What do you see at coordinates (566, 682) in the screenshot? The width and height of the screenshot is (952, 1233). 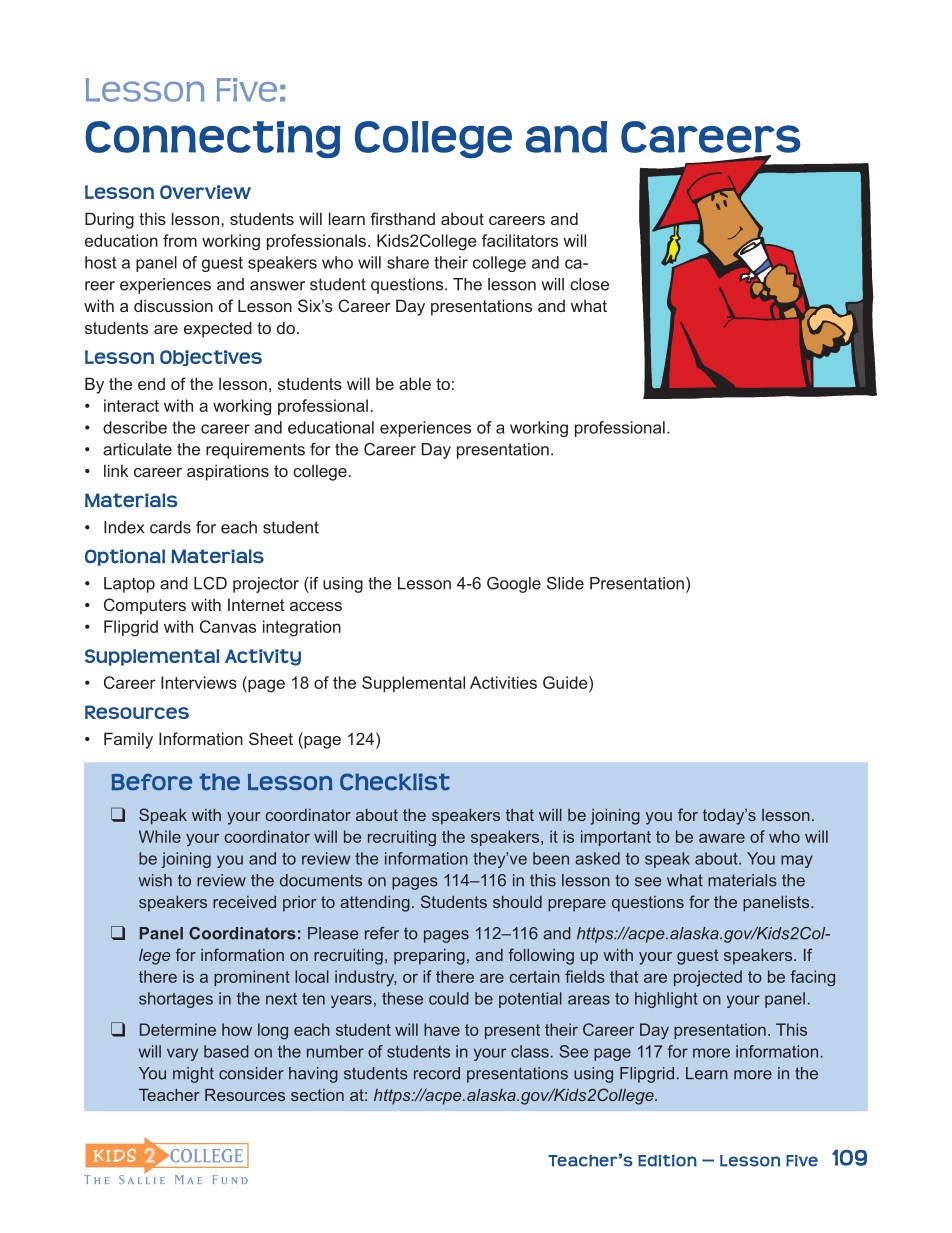 I see `Guide` at bounding box center [566, 682].
